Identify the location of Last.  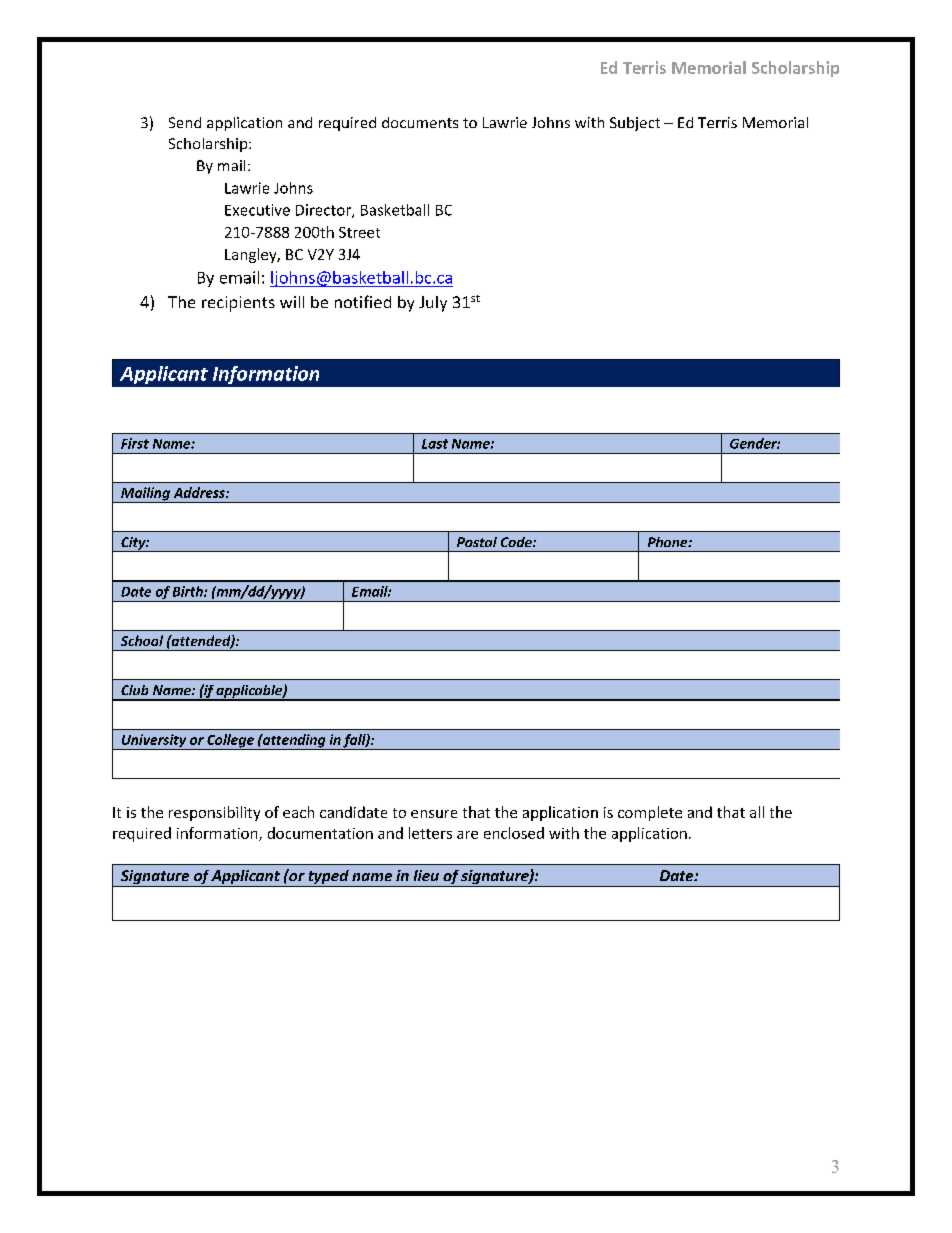
(435, 444).
